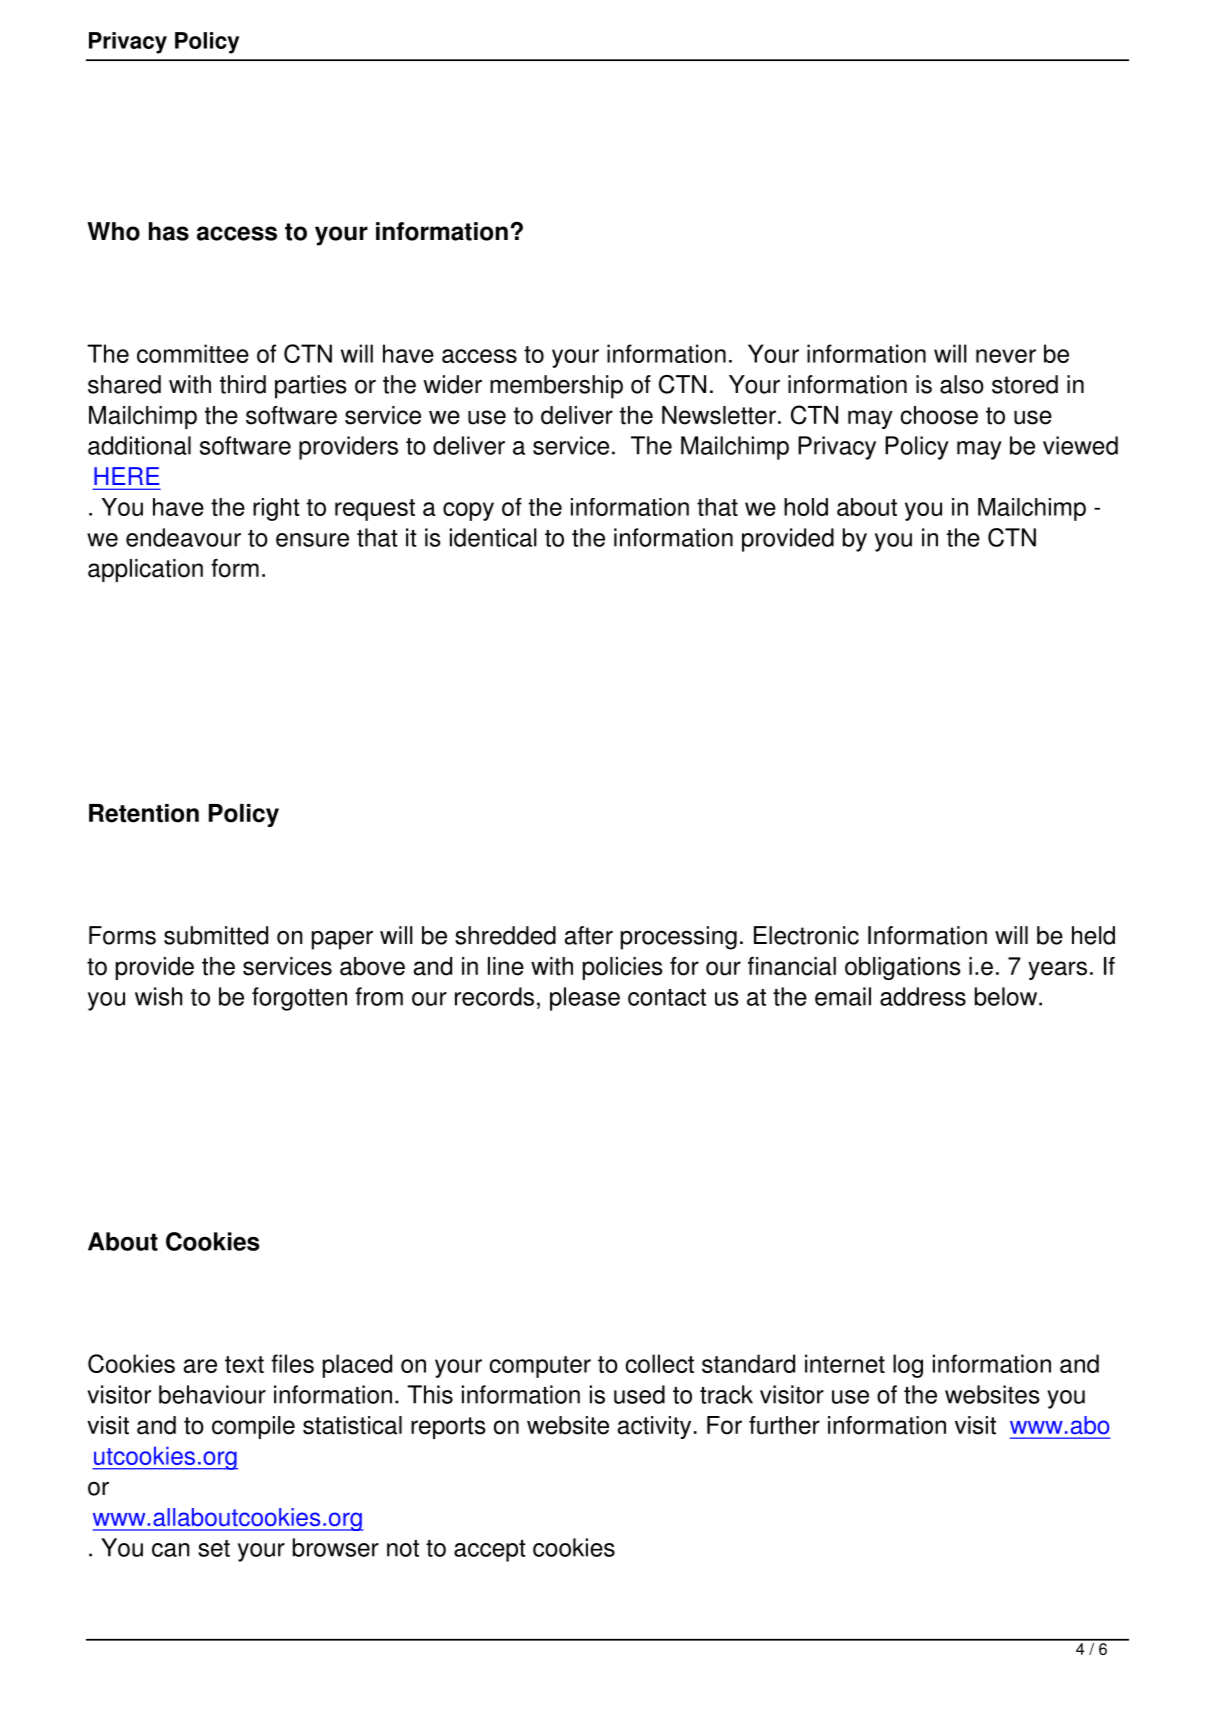 This document has height=1718, width=1215. Describe the element at coordinates (1006, 356) in the document. I see `never` at that location.
